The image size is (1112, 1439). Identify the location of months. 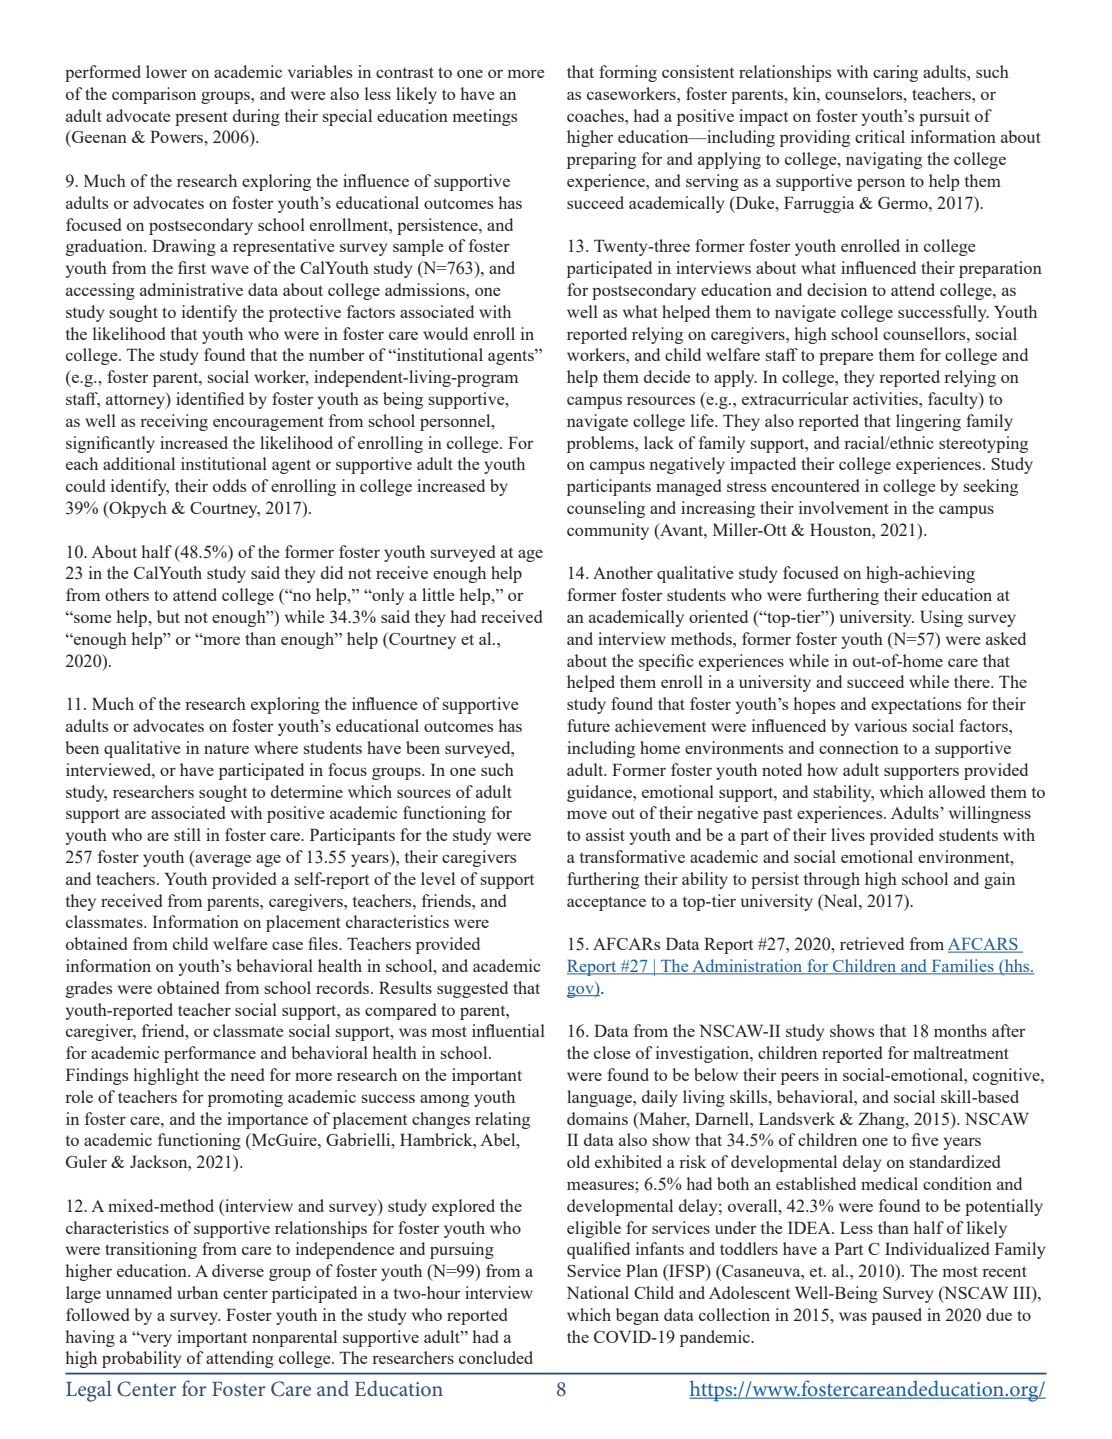
(960, 1030).
